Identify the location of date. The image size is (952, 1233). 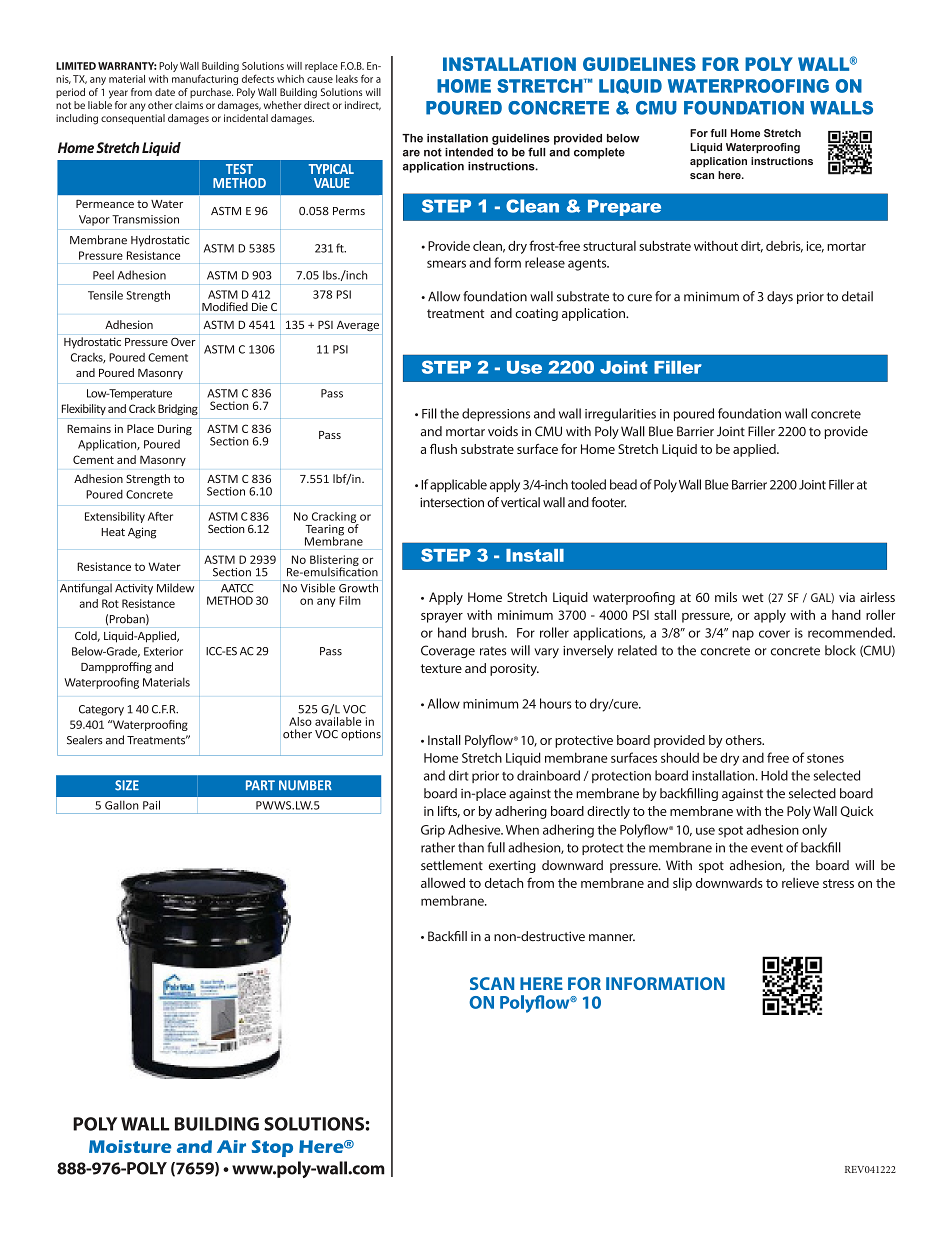
(165, 92).
